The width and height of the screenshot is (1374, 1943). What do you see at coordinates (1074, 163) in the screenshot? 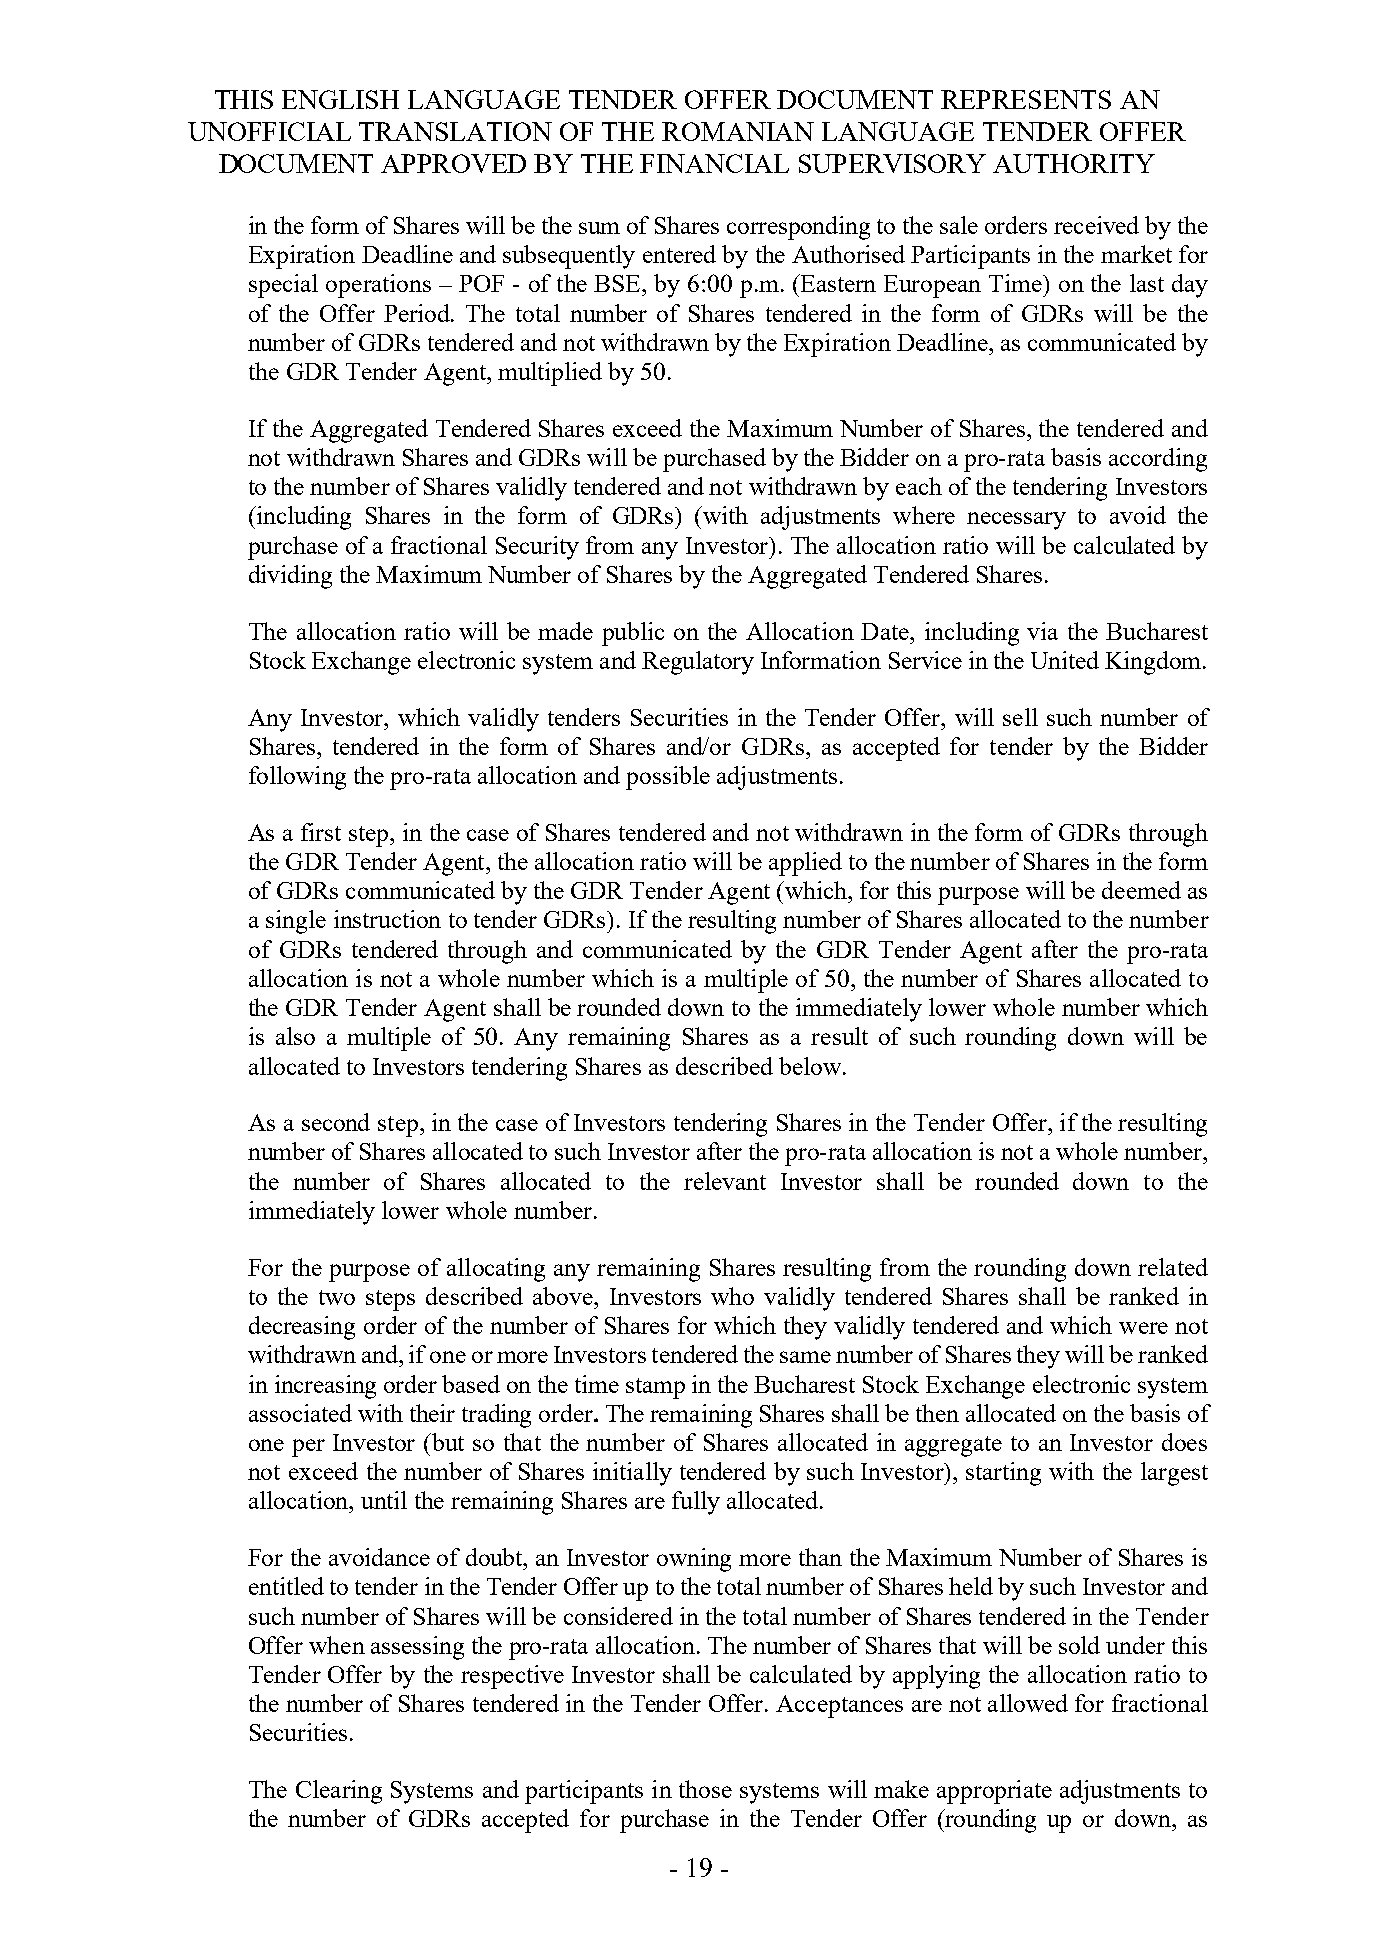
I see `AUTHORITY` at bounding box center [1074, 163].
